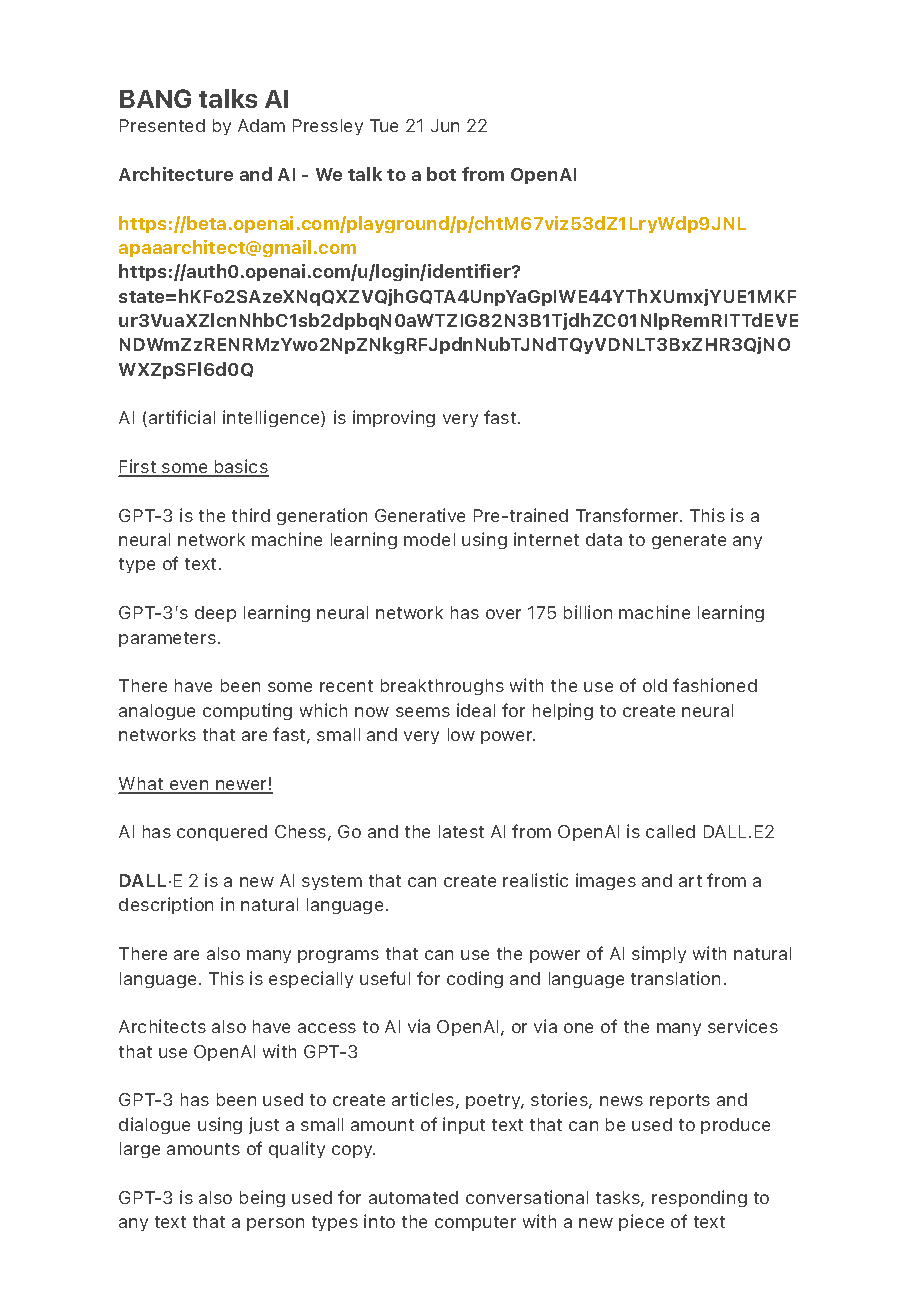 The width and height of the document is (924, 1308). What do you see at coordinates (445, 125) in the document?
I see `Jun` at bounding box center [445, 125].
